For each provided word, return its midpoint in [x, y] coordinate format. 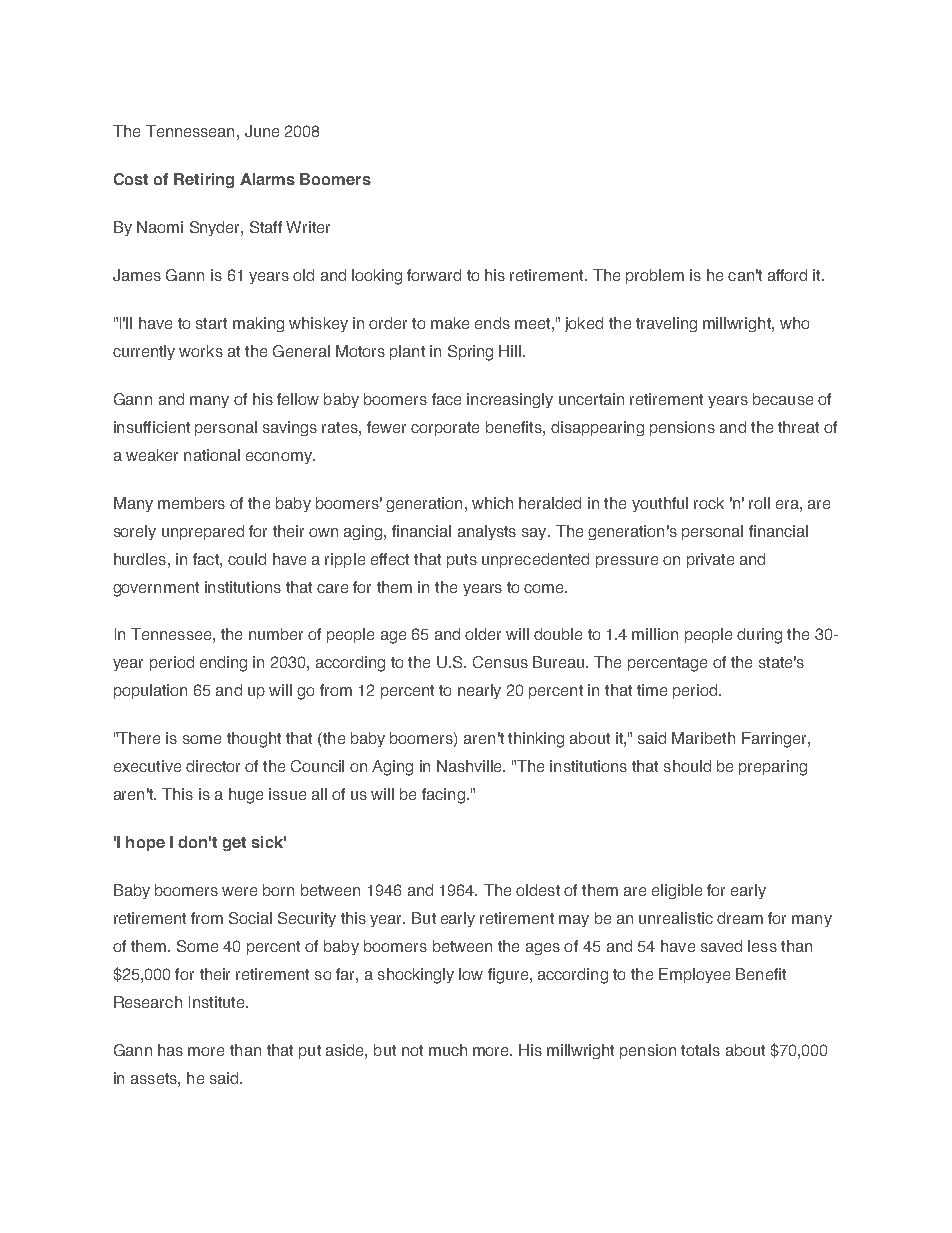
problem [655, 276]
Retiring [204, 180]
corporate [445, 429]
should [687, 766]
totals [700, 1050]
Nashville [470, 766]
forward [434, 275]
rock [709, 503]
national [212, 455]
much [448, 1050]
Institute [216, 1002]
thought [254, 740]
